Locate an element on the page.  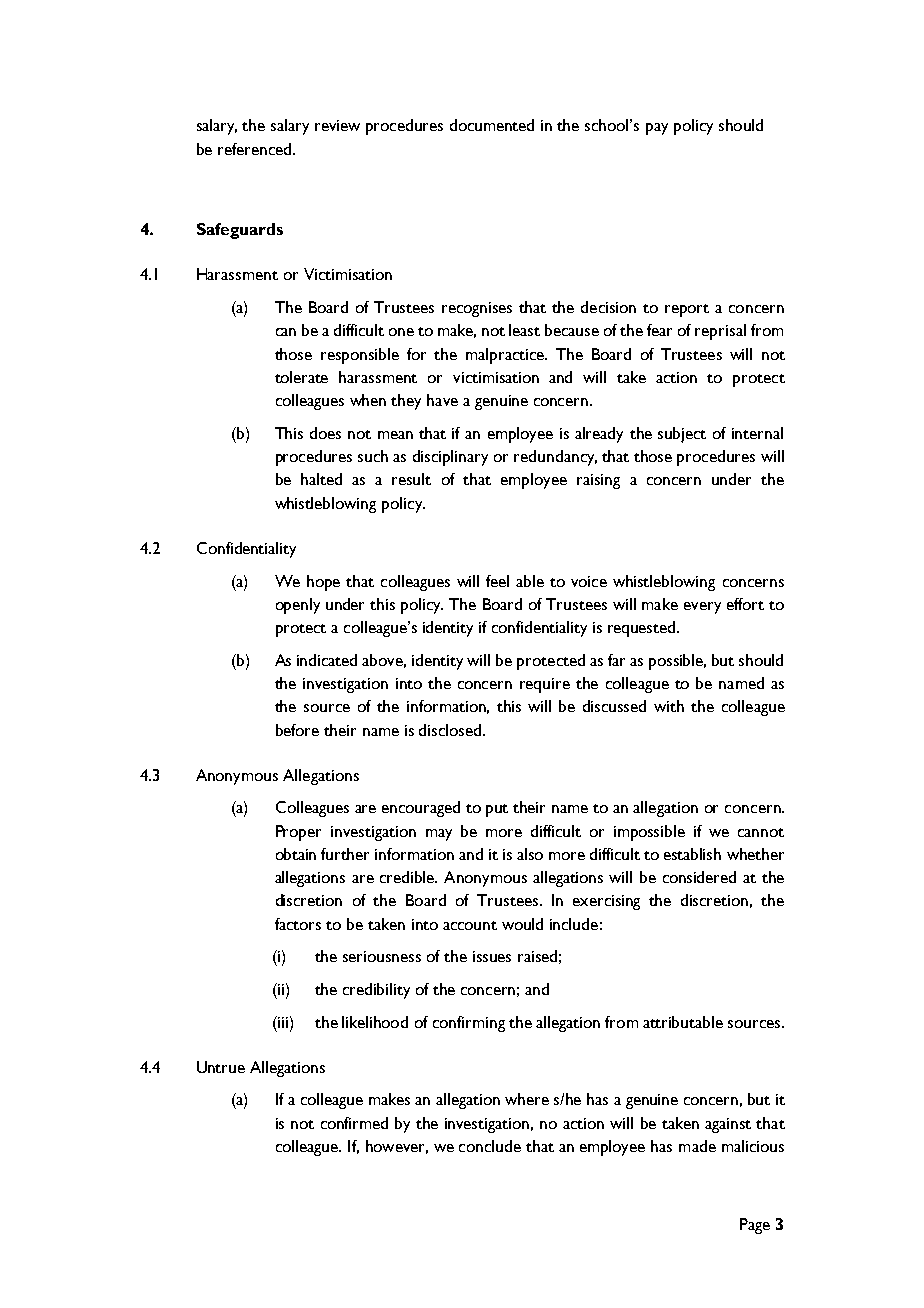
feel is located at coordinates (497, 581).
